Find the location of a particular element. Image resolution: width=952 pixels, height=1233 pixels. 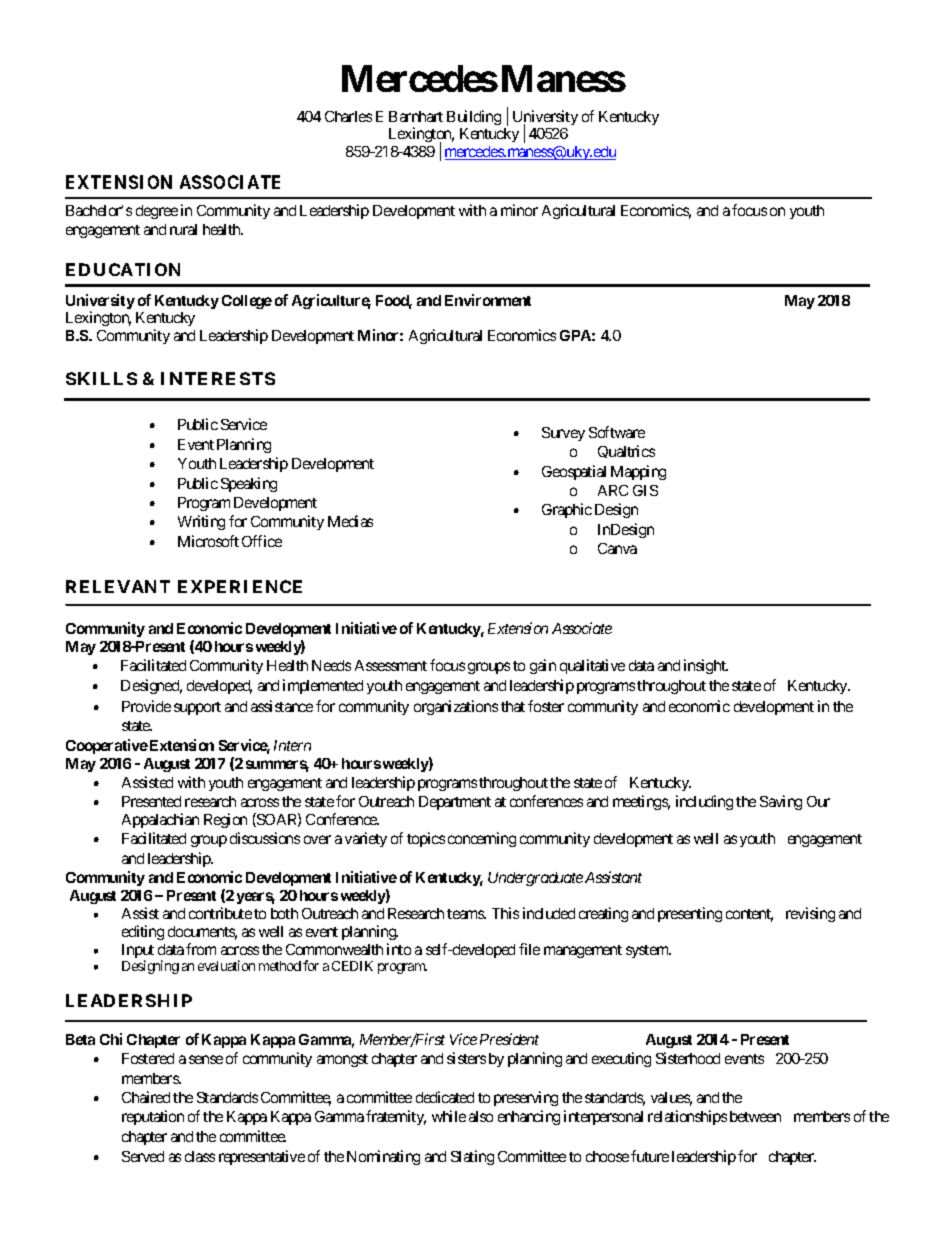

Environment is located at coordinates (488, 300).
